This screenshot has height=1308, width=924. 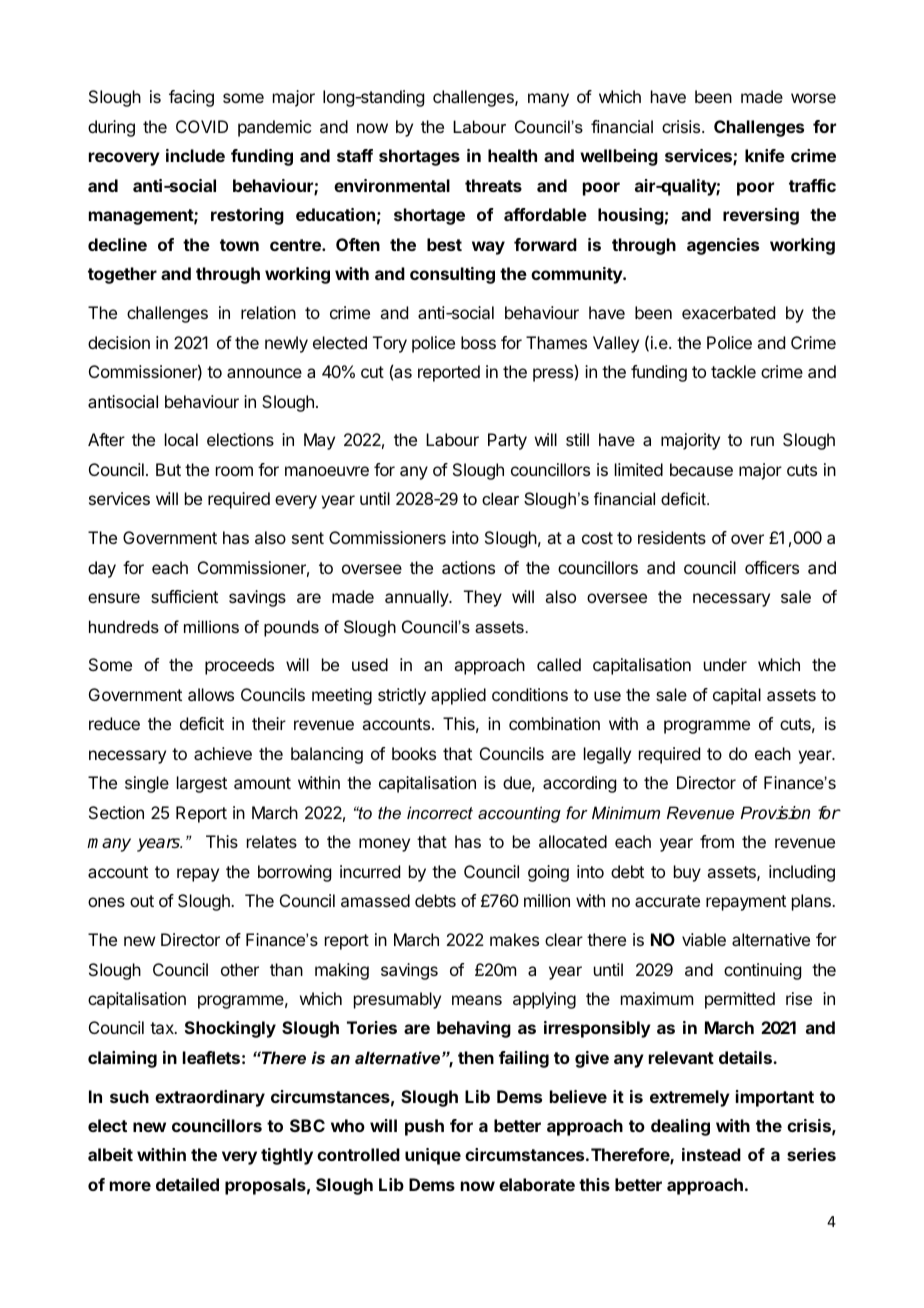 I want to click on local, so click(x=181, y=439).
